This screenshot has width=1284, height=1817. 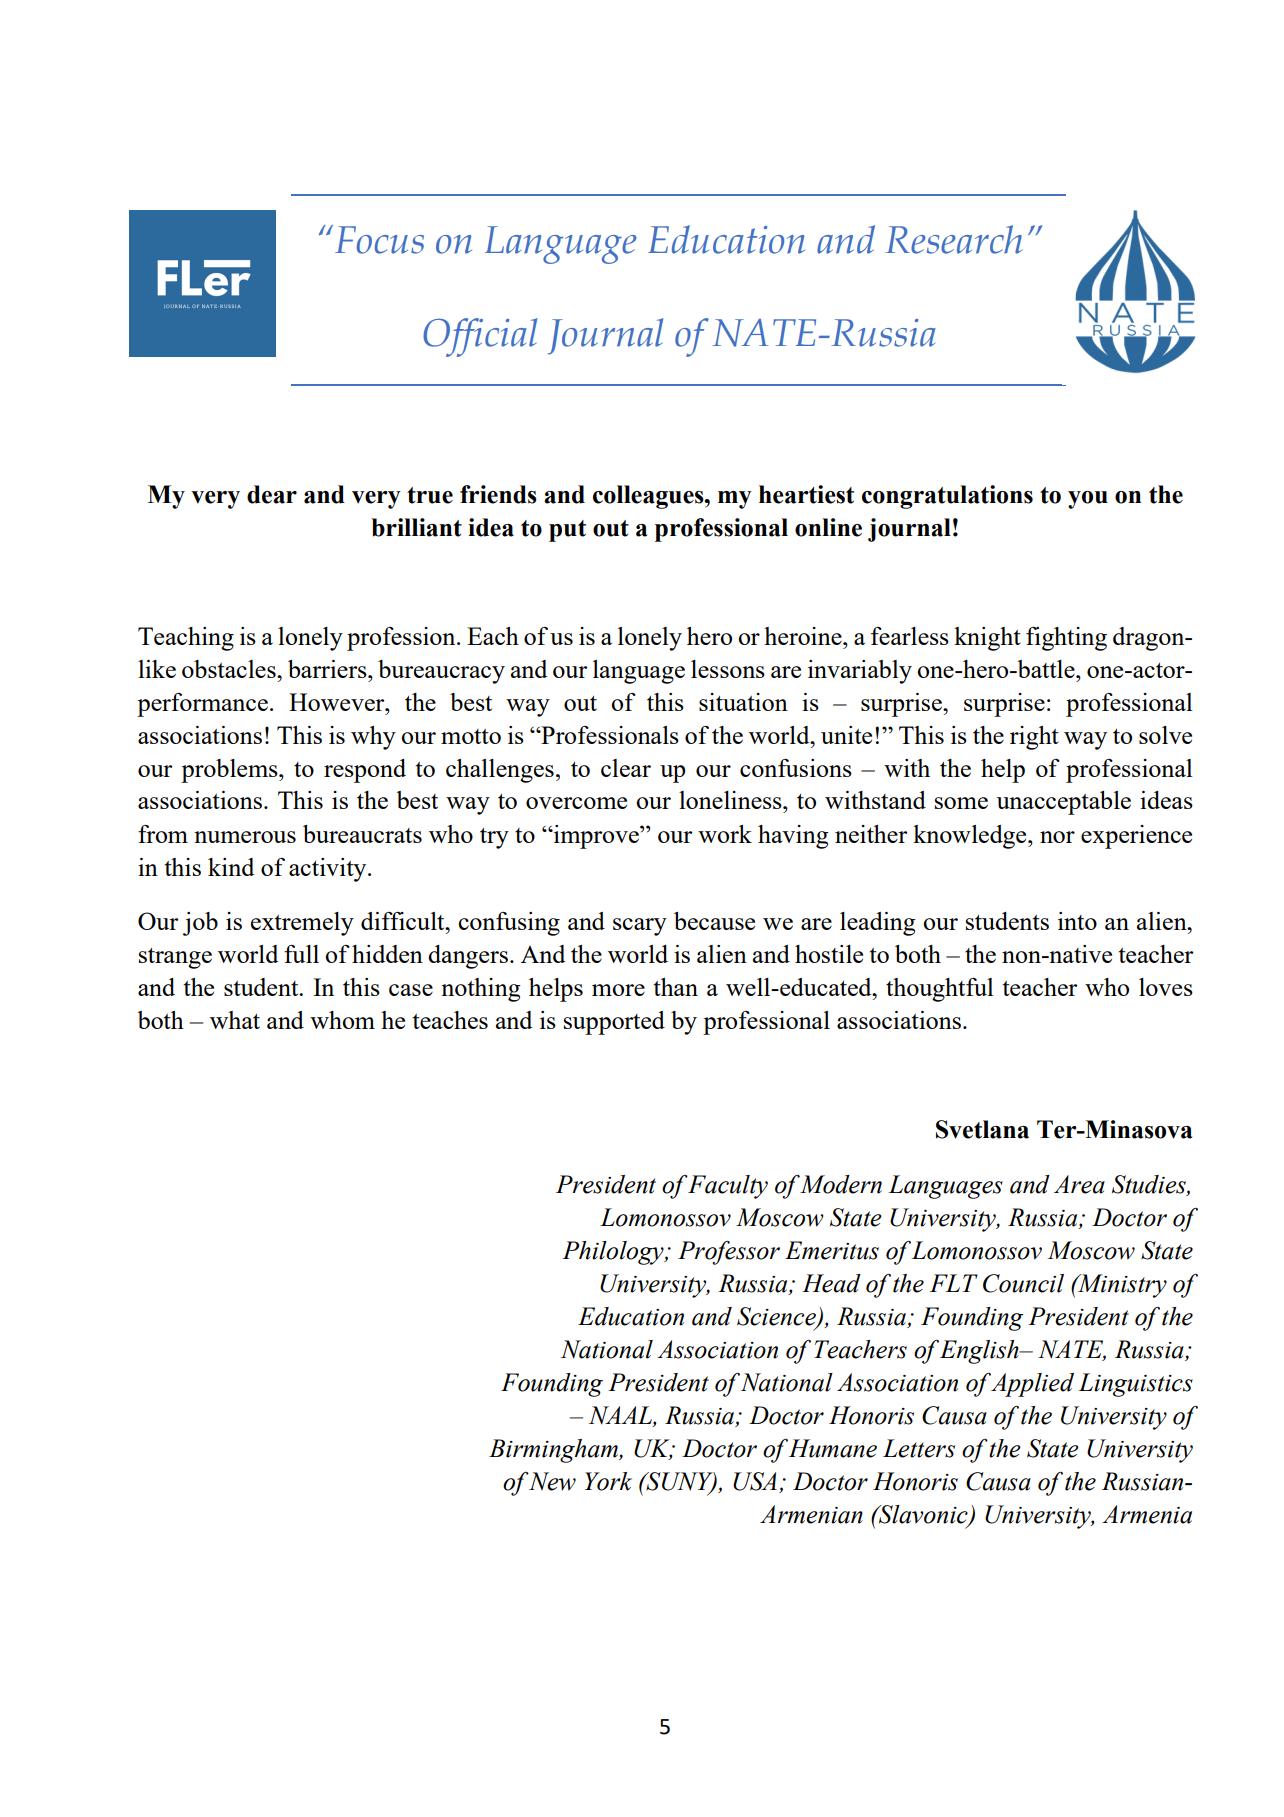 I want to click on work, so click(x=725, y=834).
